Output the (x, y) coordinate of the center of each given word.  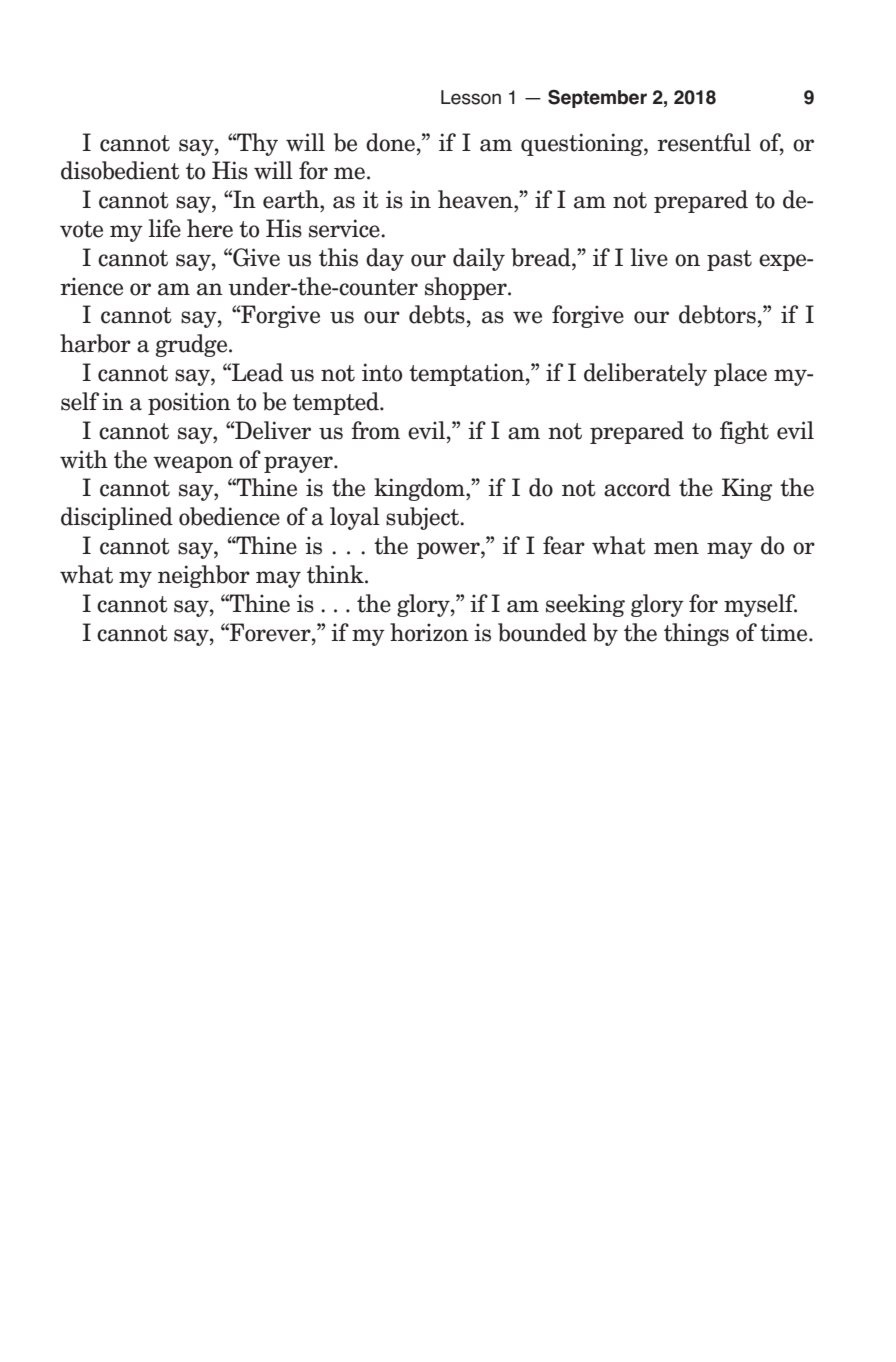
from (375, 430)
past (729, 260)
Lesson (471, 97)
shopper (467, 288)
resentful (704, 142)
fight (744, 432)
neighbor (204, 576)
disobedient (120, 170)
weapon (193, 464)
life (165, 228)
